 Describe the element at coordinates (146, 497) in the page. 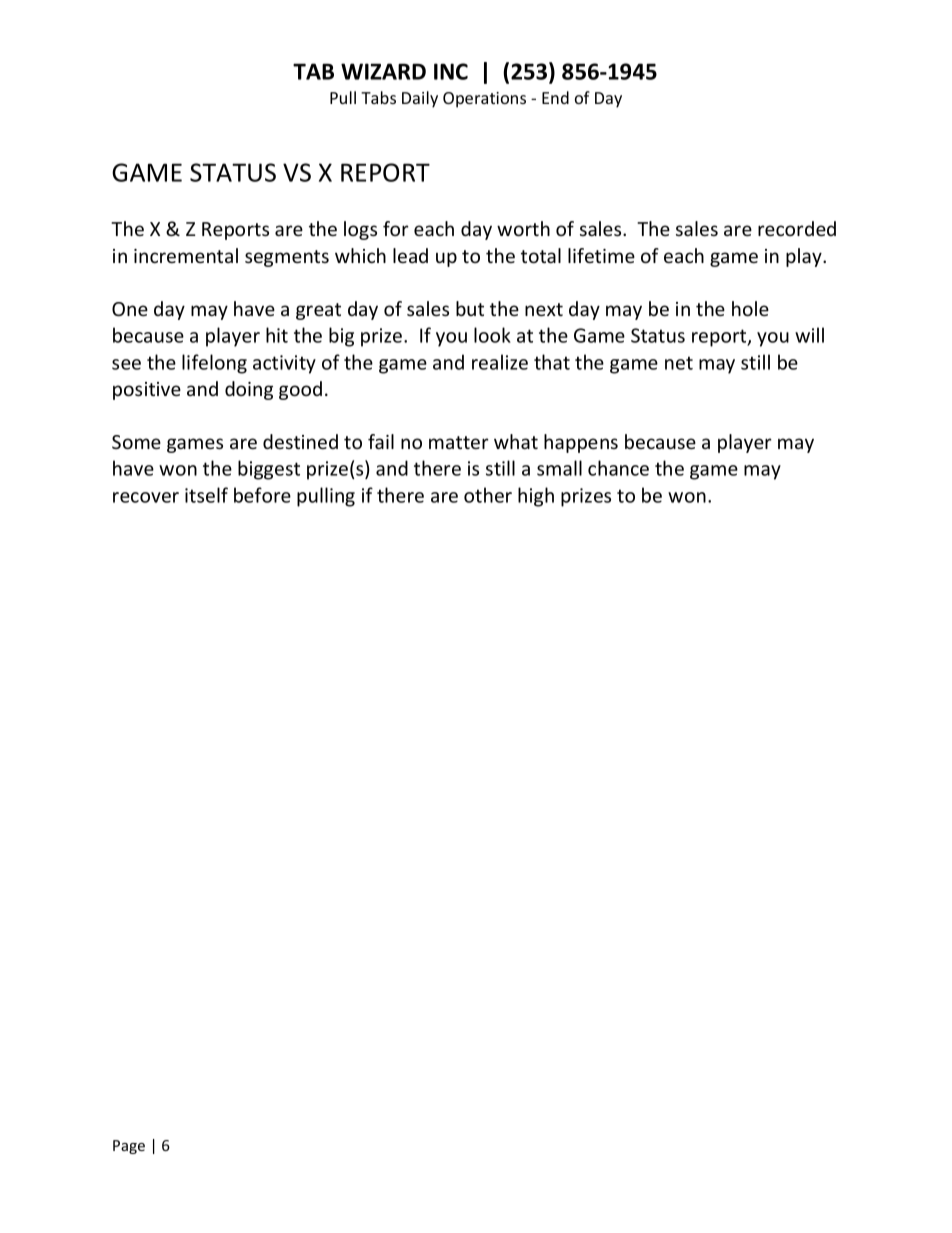

I see `recover` at that location.
